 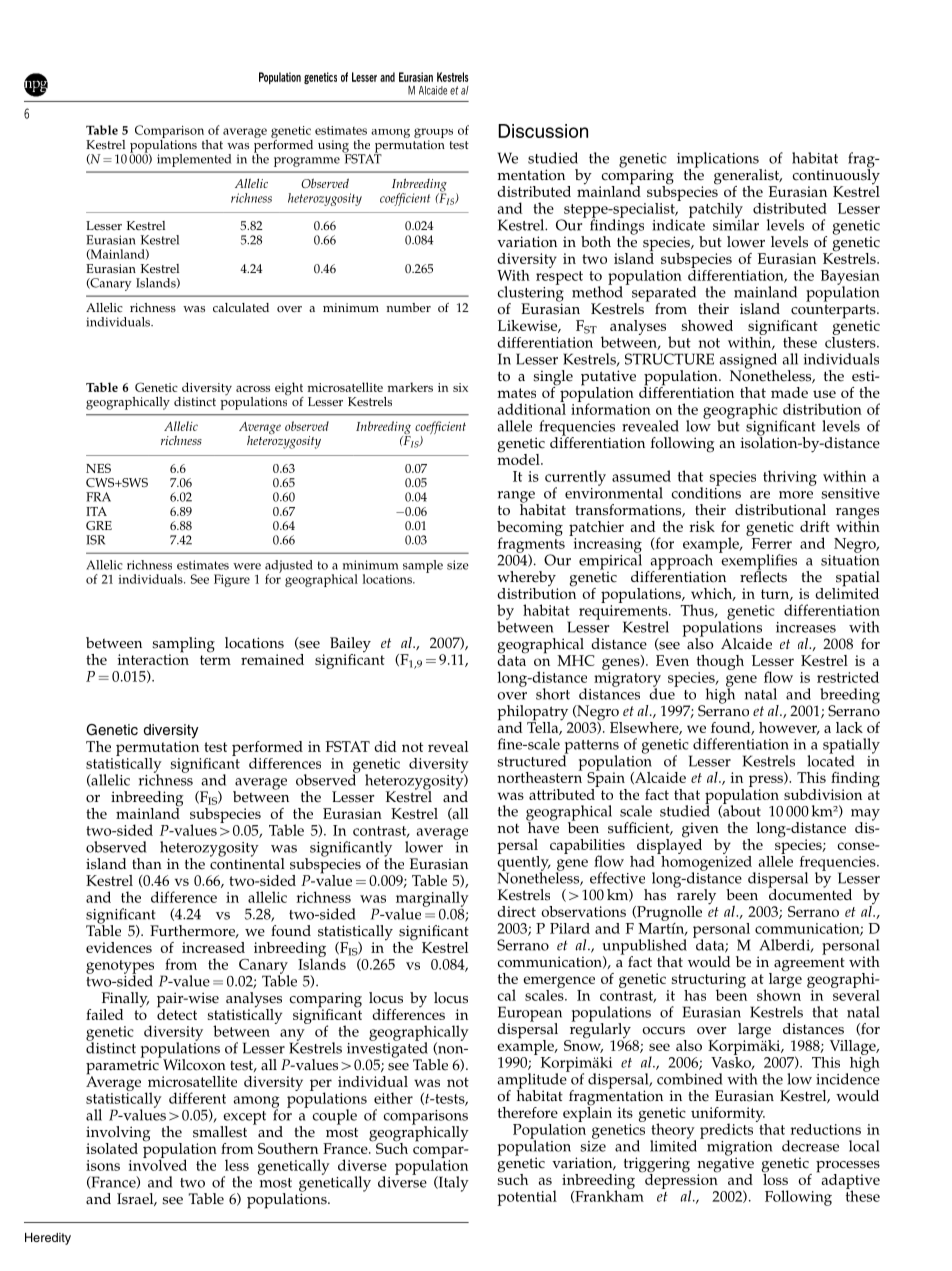 What do you see at coordinates (719, 161) in the image?
I see `implications` at bounding box center [719, 161].
